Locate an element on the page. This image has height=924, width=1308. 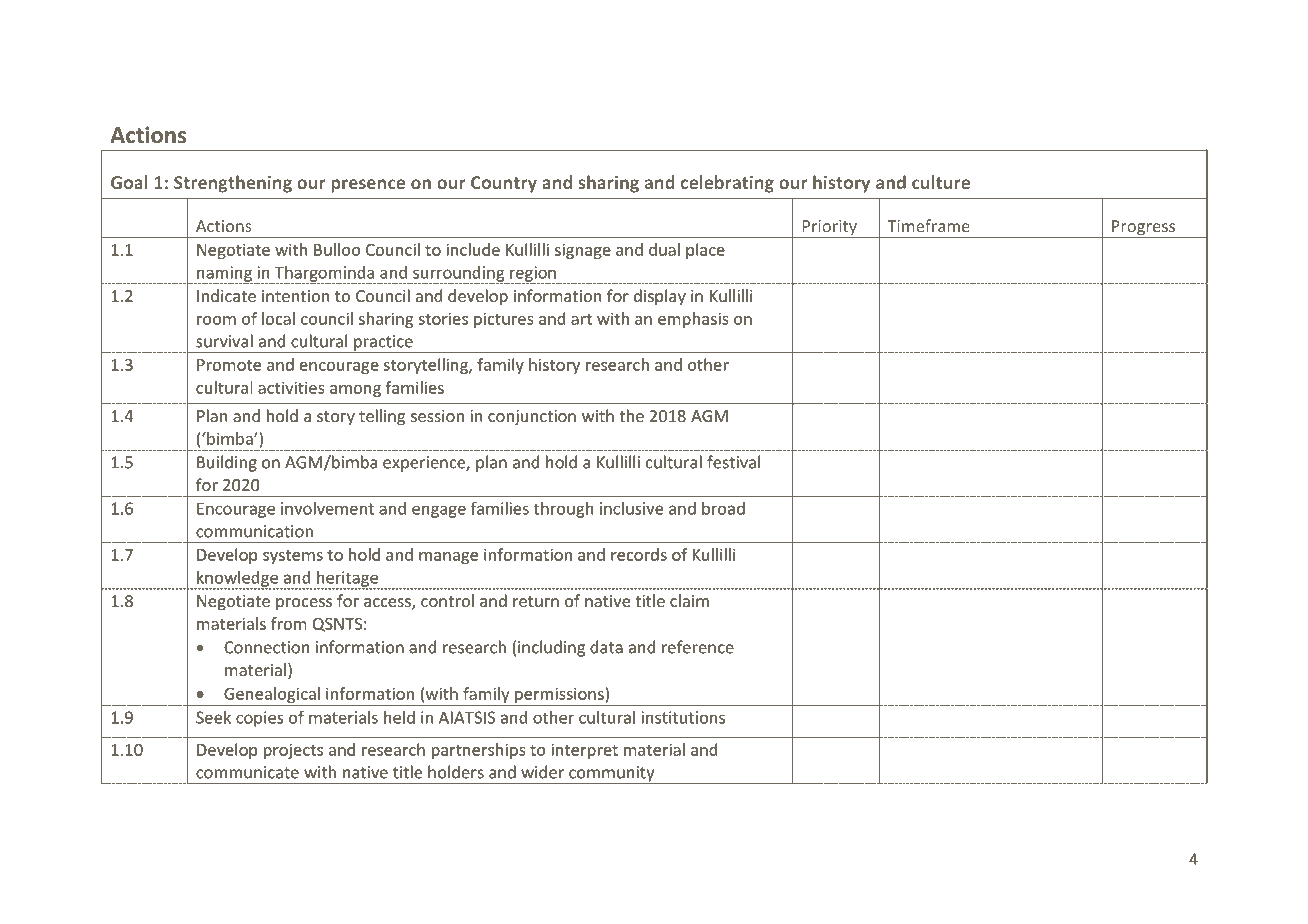
inclusive is located at coordinates (631, 508).
